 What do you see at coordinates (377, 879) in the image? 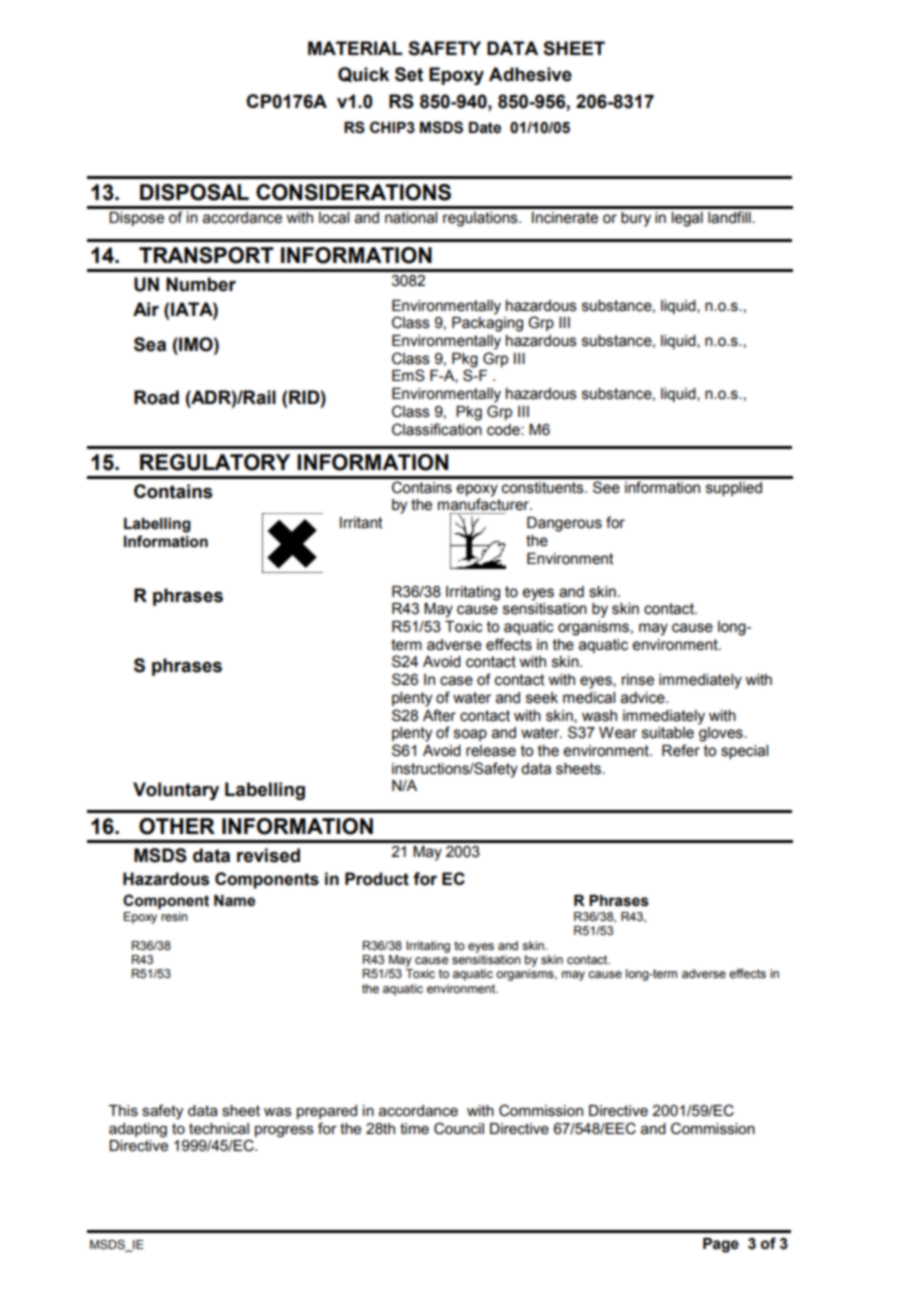
I see `Product` at bounding box center [377, 879].
